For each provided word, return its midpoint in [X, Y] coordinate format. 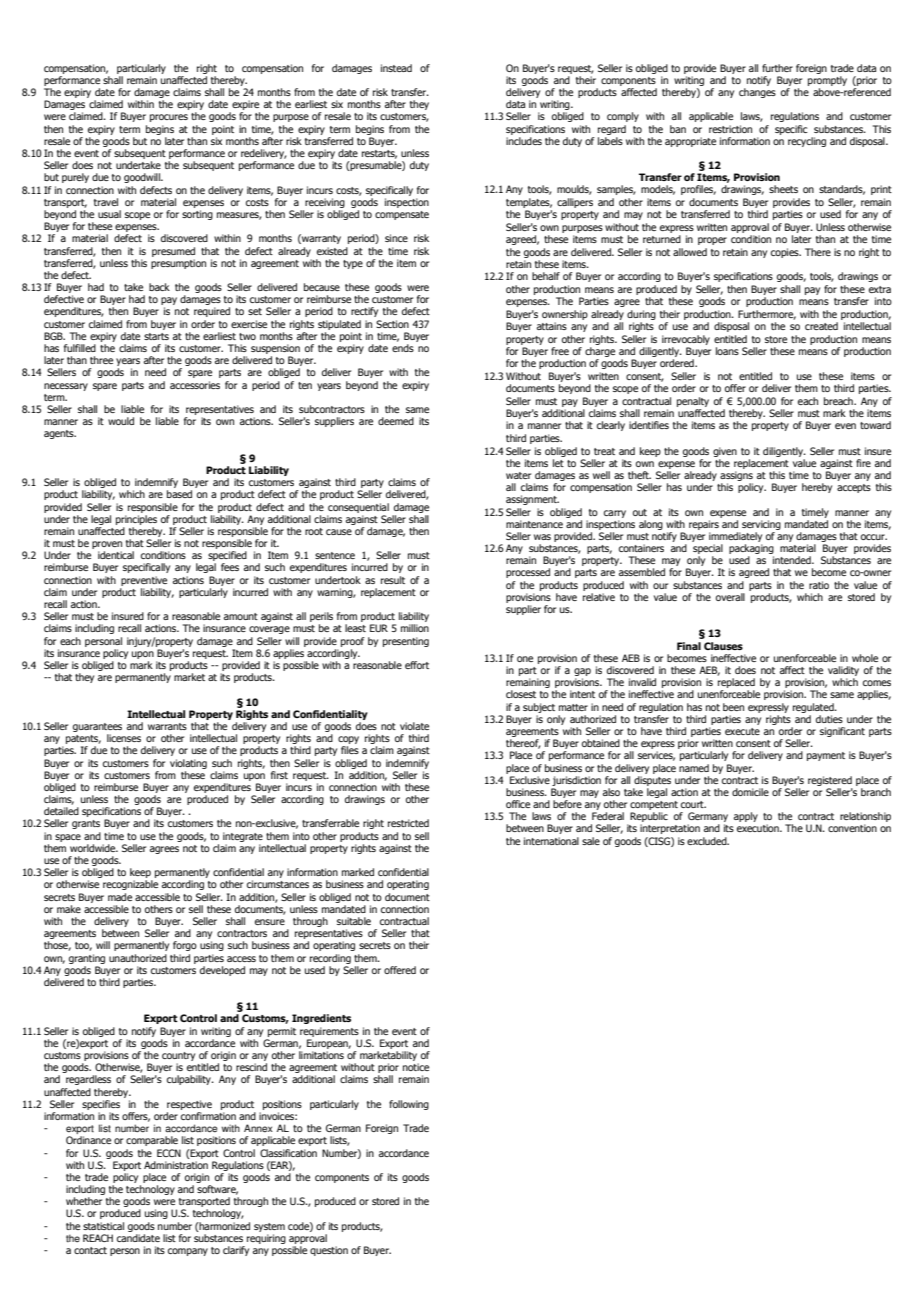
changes [757, 93]
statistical [103, 1226]
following [409, 1105]
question [329, 1251]
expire [245, 106]
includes [524, 141]
